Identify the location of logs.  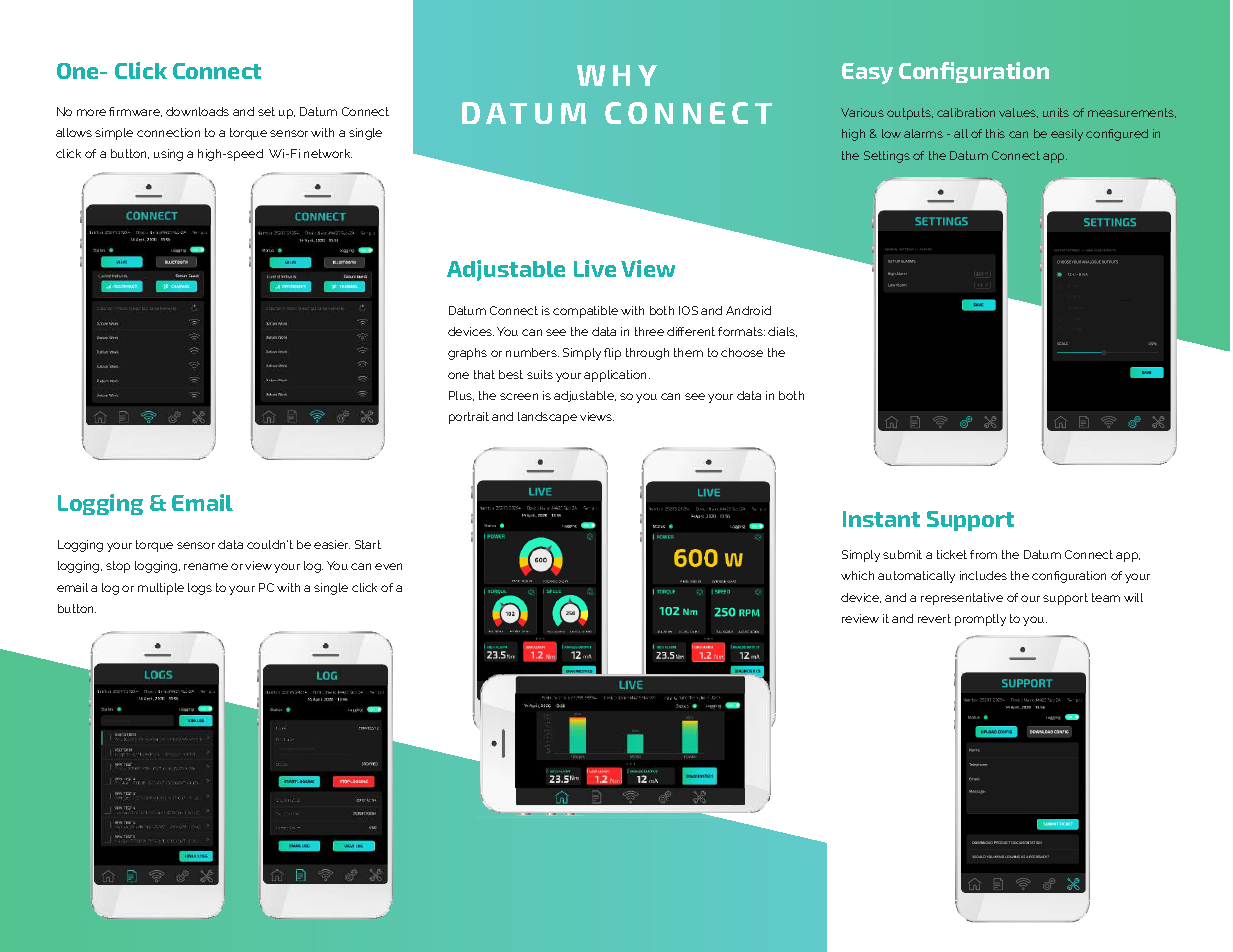
(200, 589).
